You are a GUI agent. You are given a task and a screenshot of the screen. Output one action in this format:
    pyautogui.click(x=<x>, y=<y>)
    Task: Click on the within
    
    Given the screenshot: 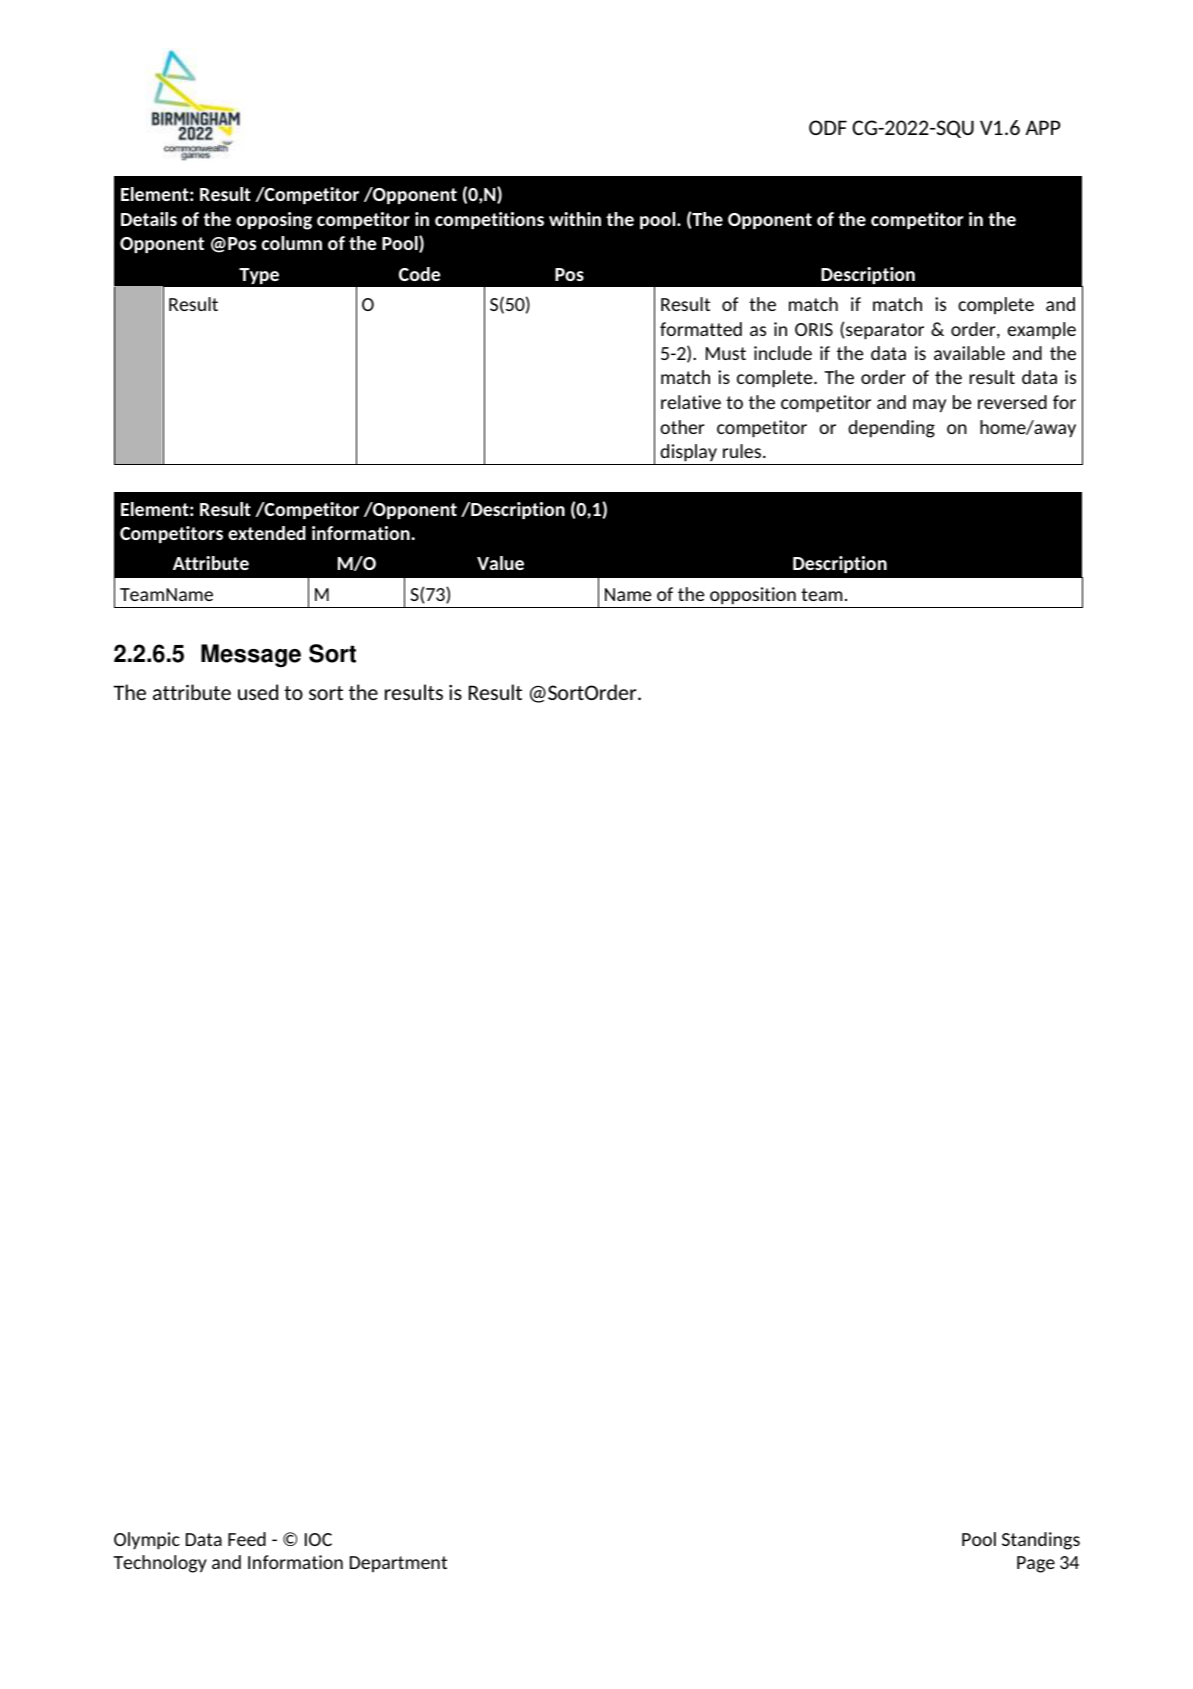 What is the action you would take?
    pyautogui.click(x=575, y=219)
